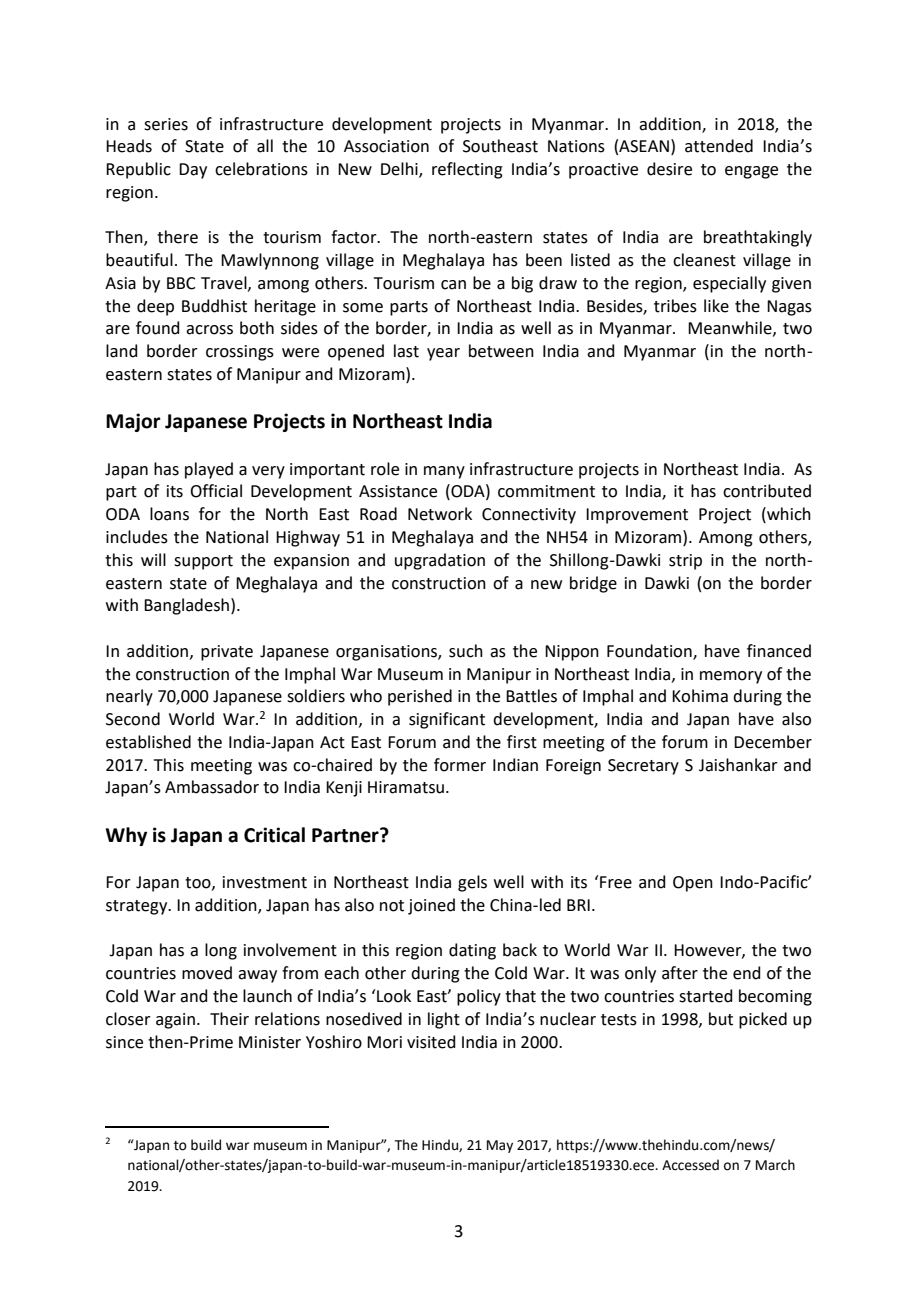 Image resolution: width=924 pixels, height=1308 pixels. What do you see at coordinates (467, 170) in the screenshot?
I see `reflecting` at bounding box center [467, 170].
